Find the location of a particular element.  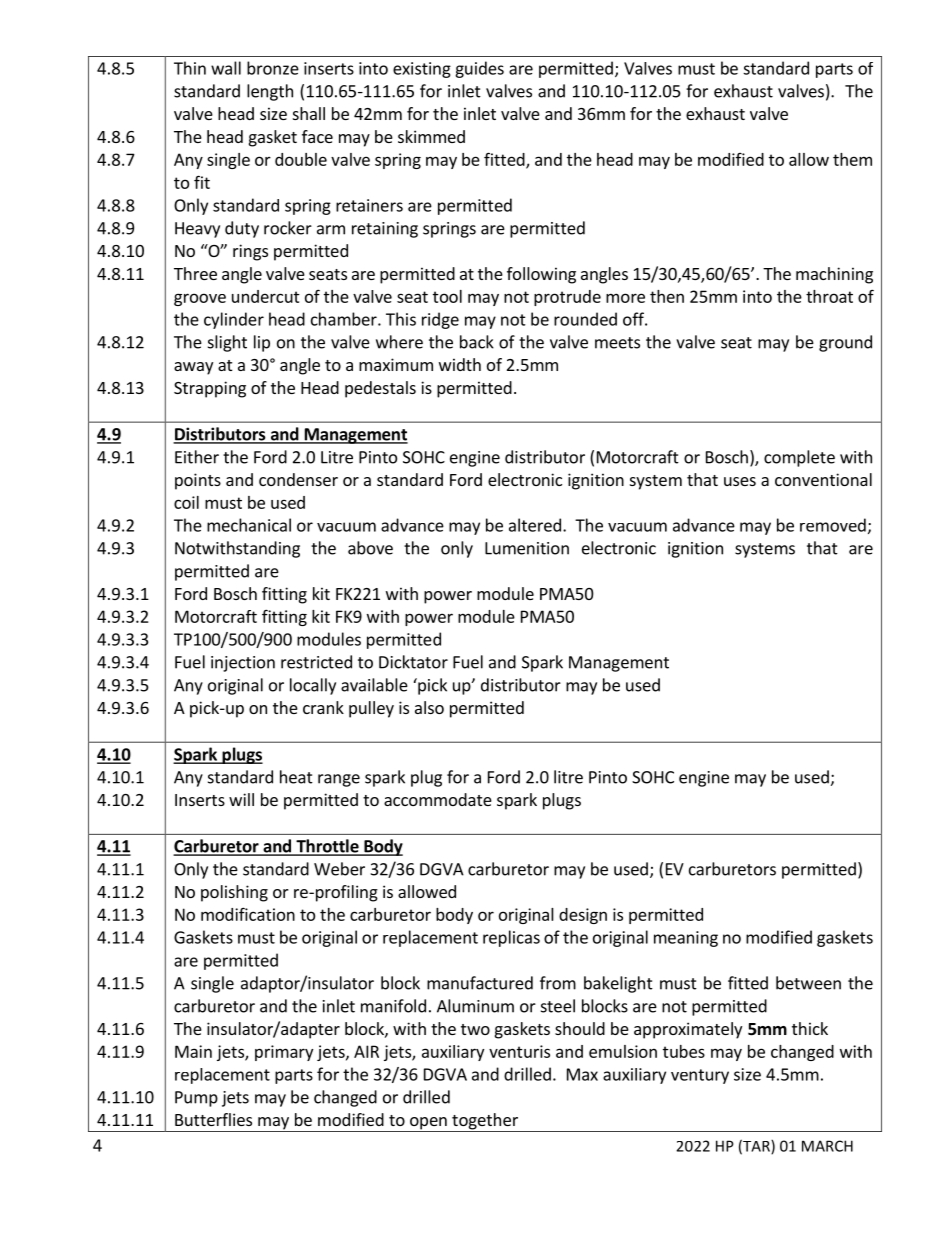

them is located at coordinates (852, 159).
